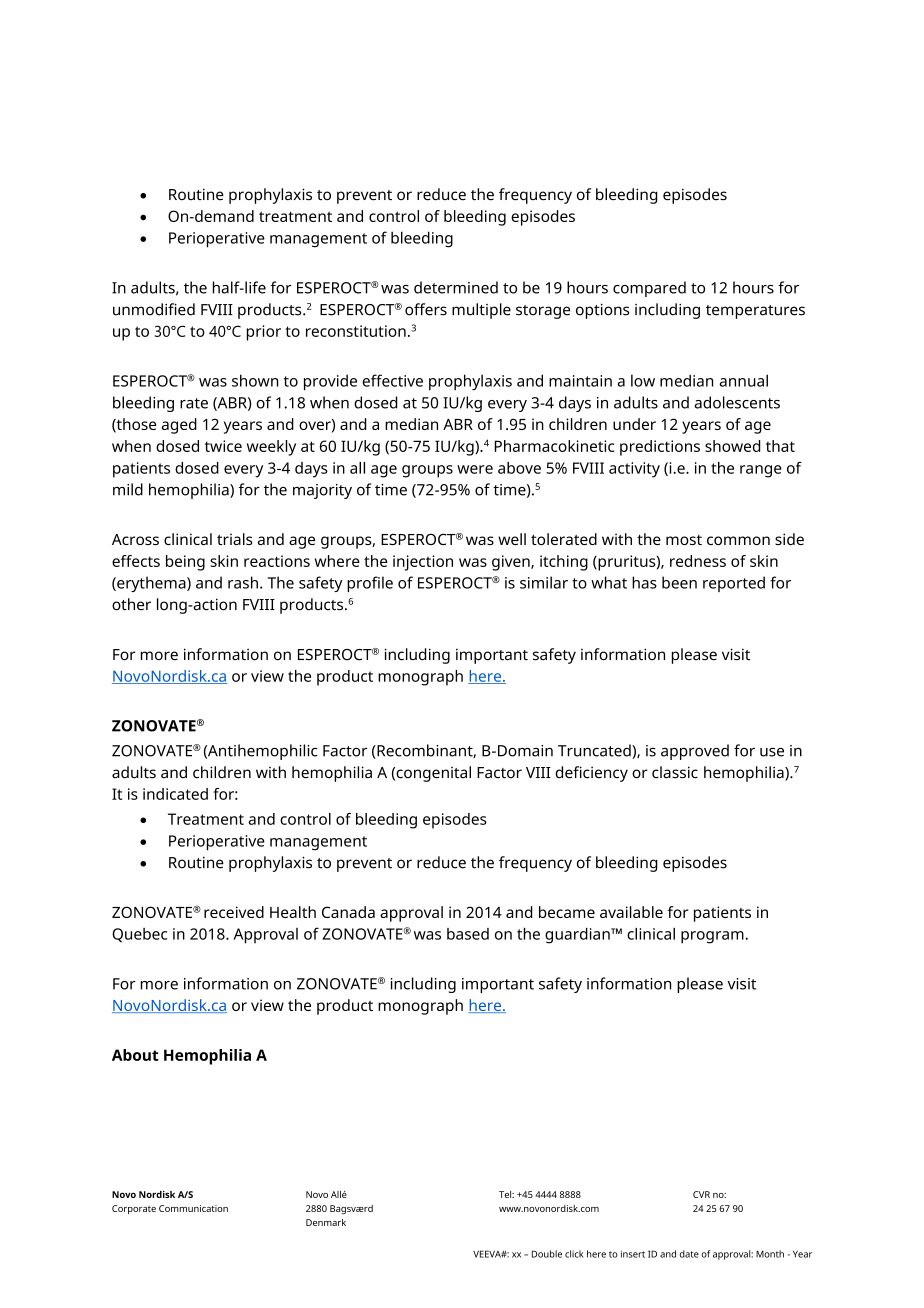 Image resolution: width=924 pixels, height=1308 pixels. I want to click on injection, so click(423, 563).
